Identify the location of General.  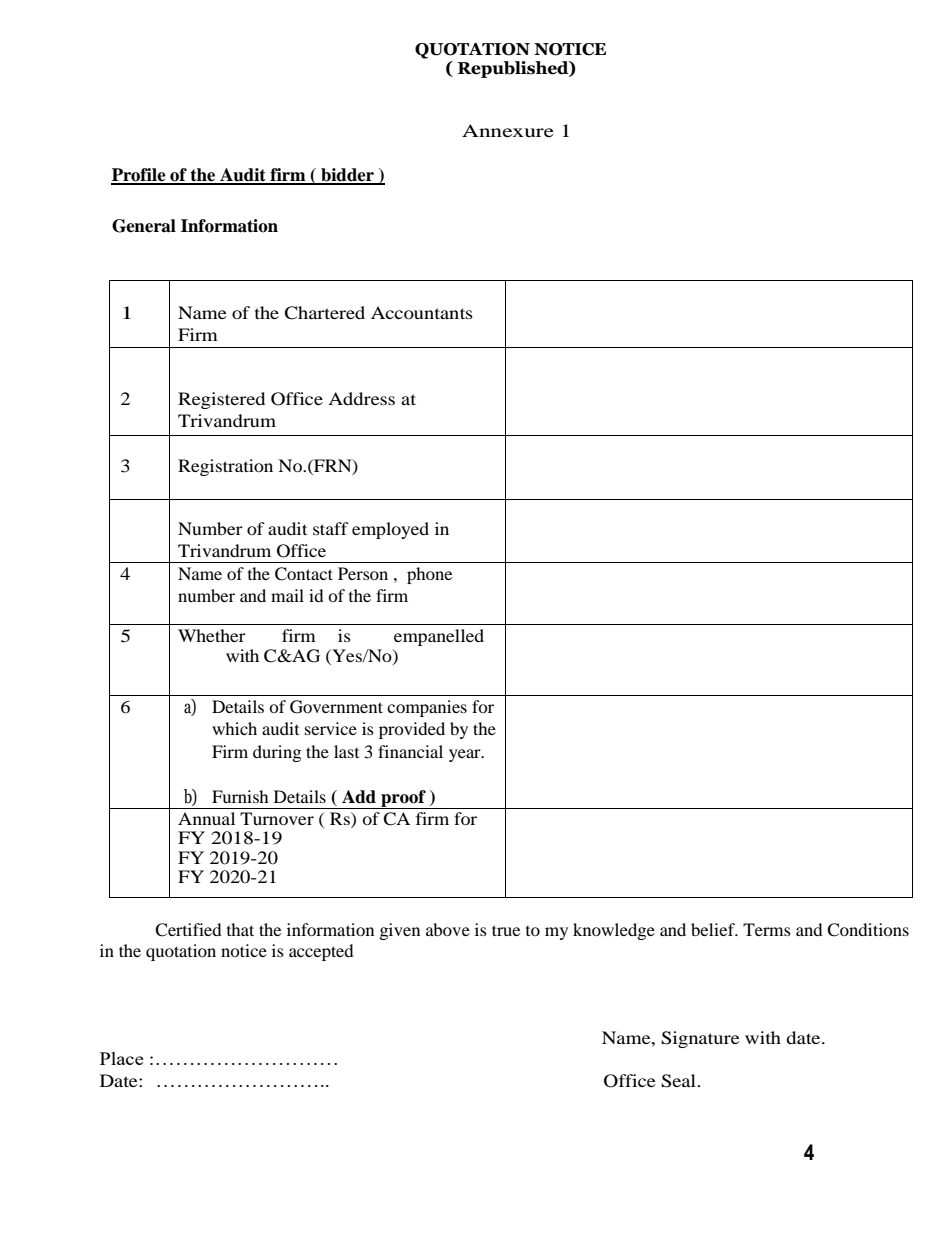
(144, 226).
